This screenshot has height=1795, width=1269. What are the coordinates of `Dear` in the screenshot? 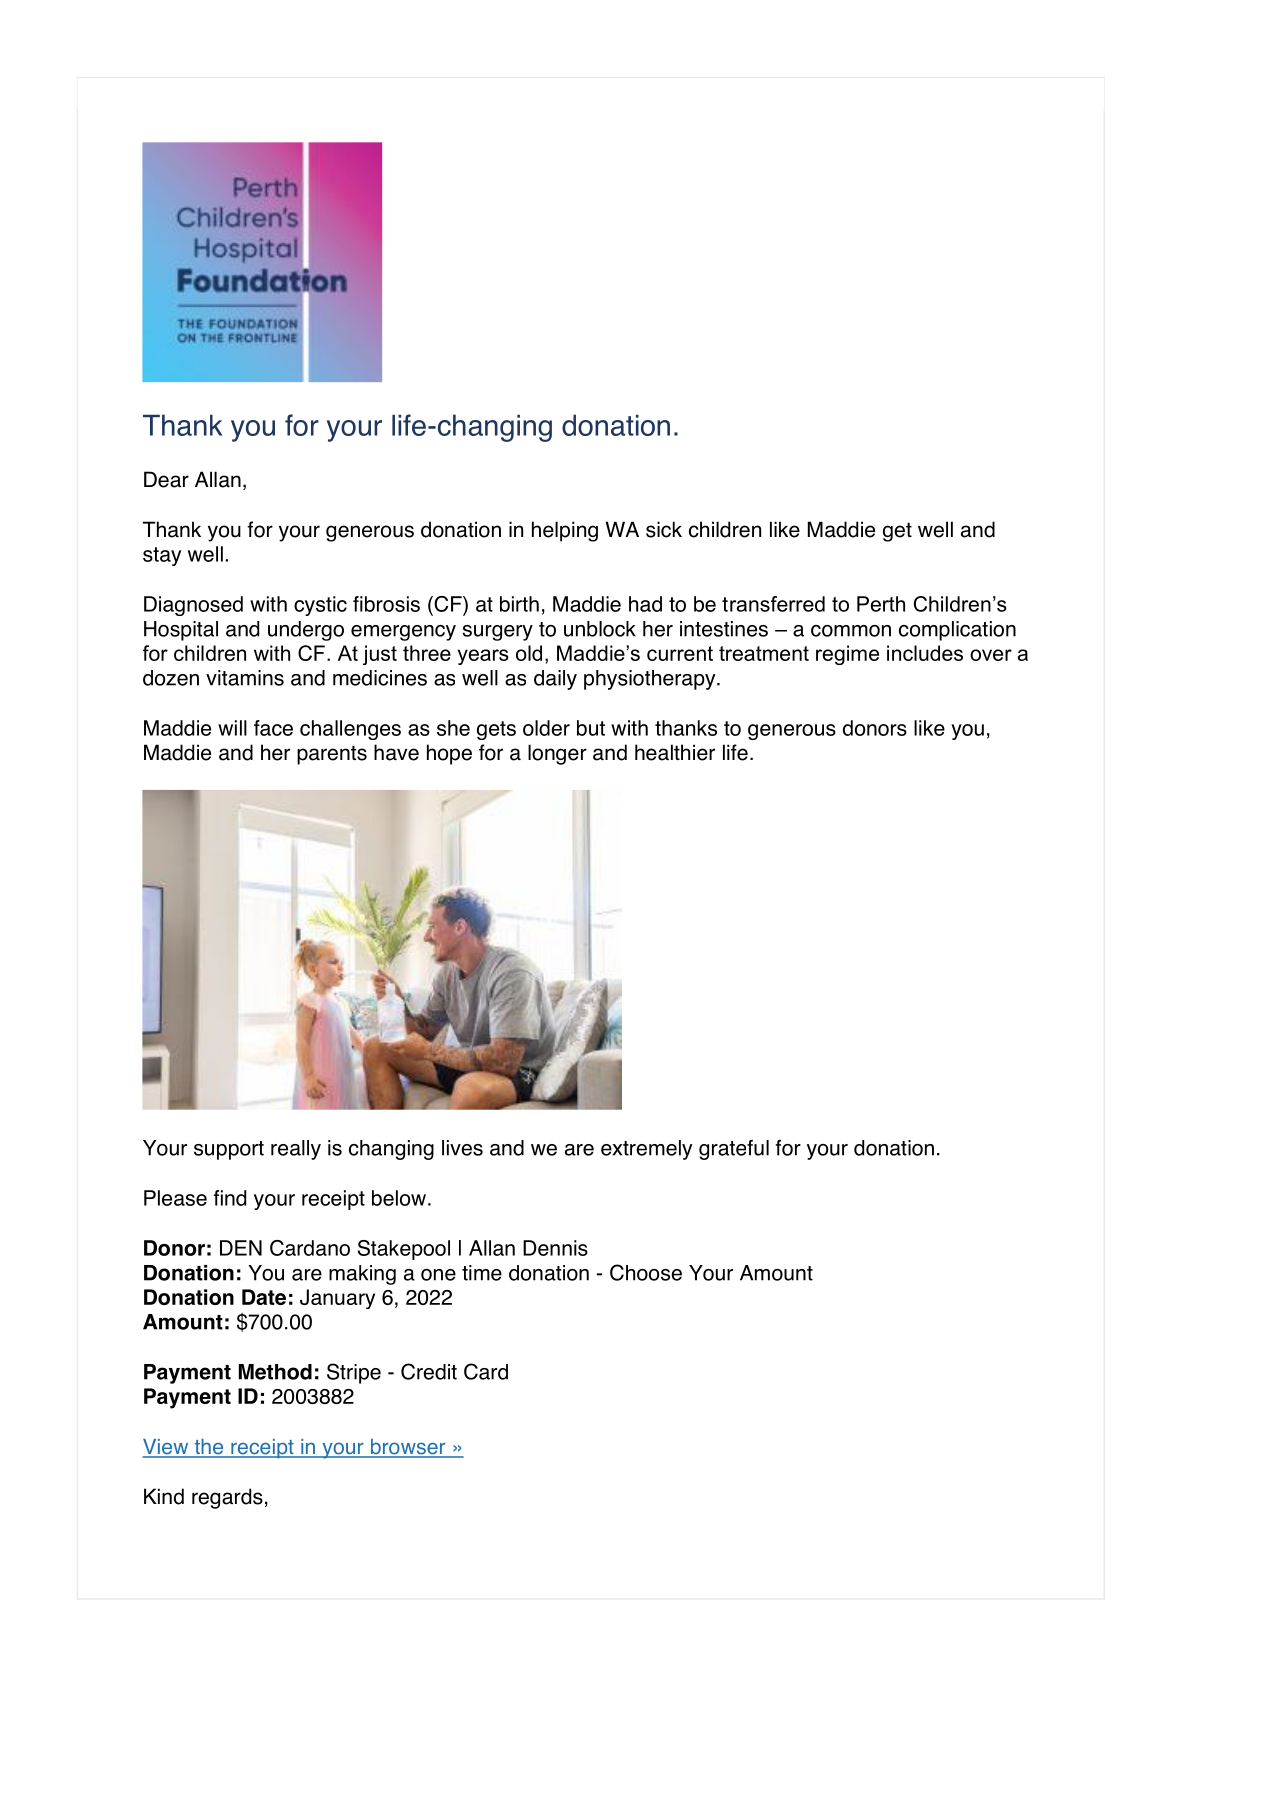 It's located at (166, 479).
